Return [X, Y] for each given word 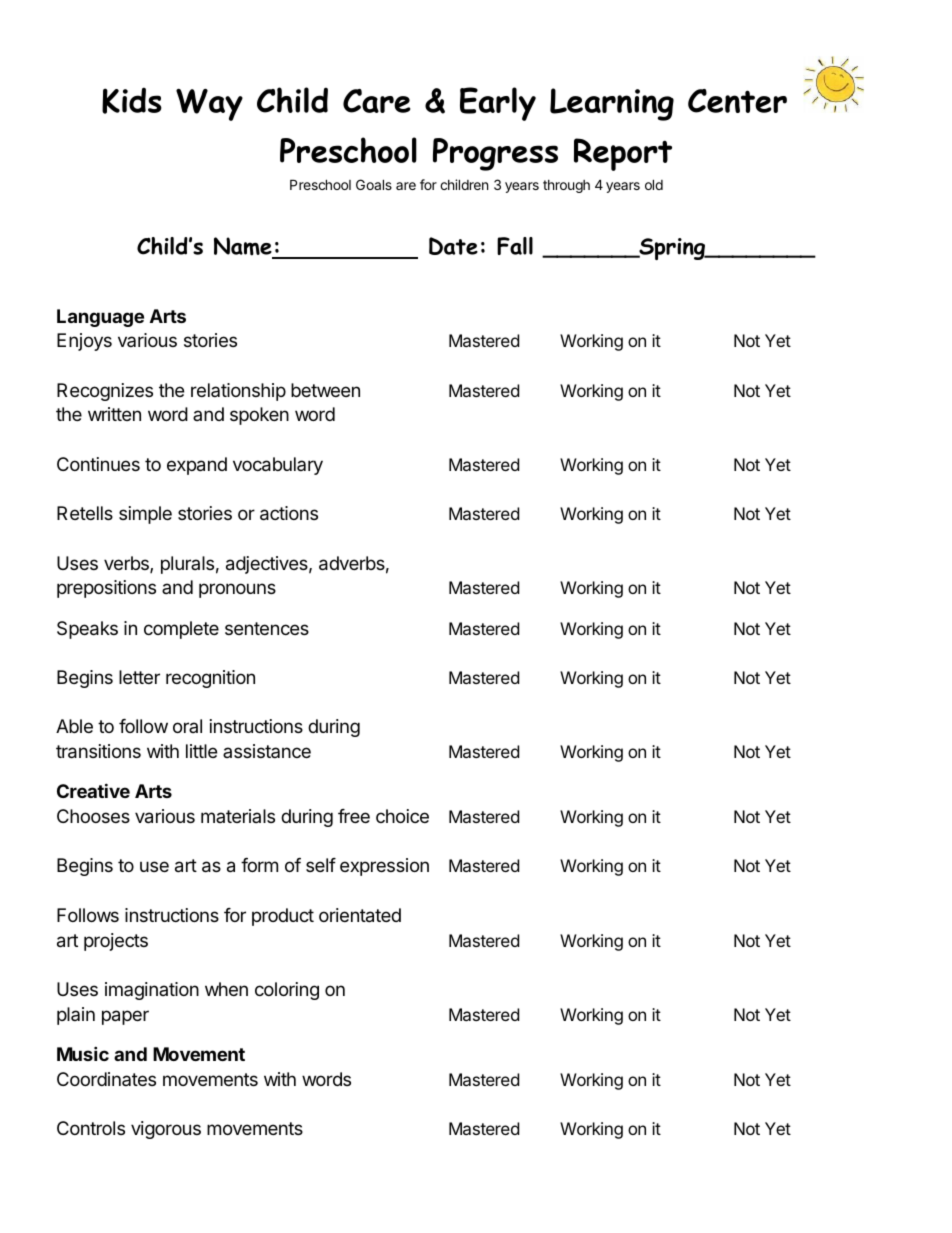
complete [181, 630]
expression [384, 867]
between [325, 390]
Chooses [93, 816]
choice [402, 816]
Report [623, 154]
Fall [515, 246]
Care [377, 101]
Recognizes [105, 392]
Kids [132, 100]
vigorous [166, 1130]
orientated [360, 915]
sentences [267, 628]
